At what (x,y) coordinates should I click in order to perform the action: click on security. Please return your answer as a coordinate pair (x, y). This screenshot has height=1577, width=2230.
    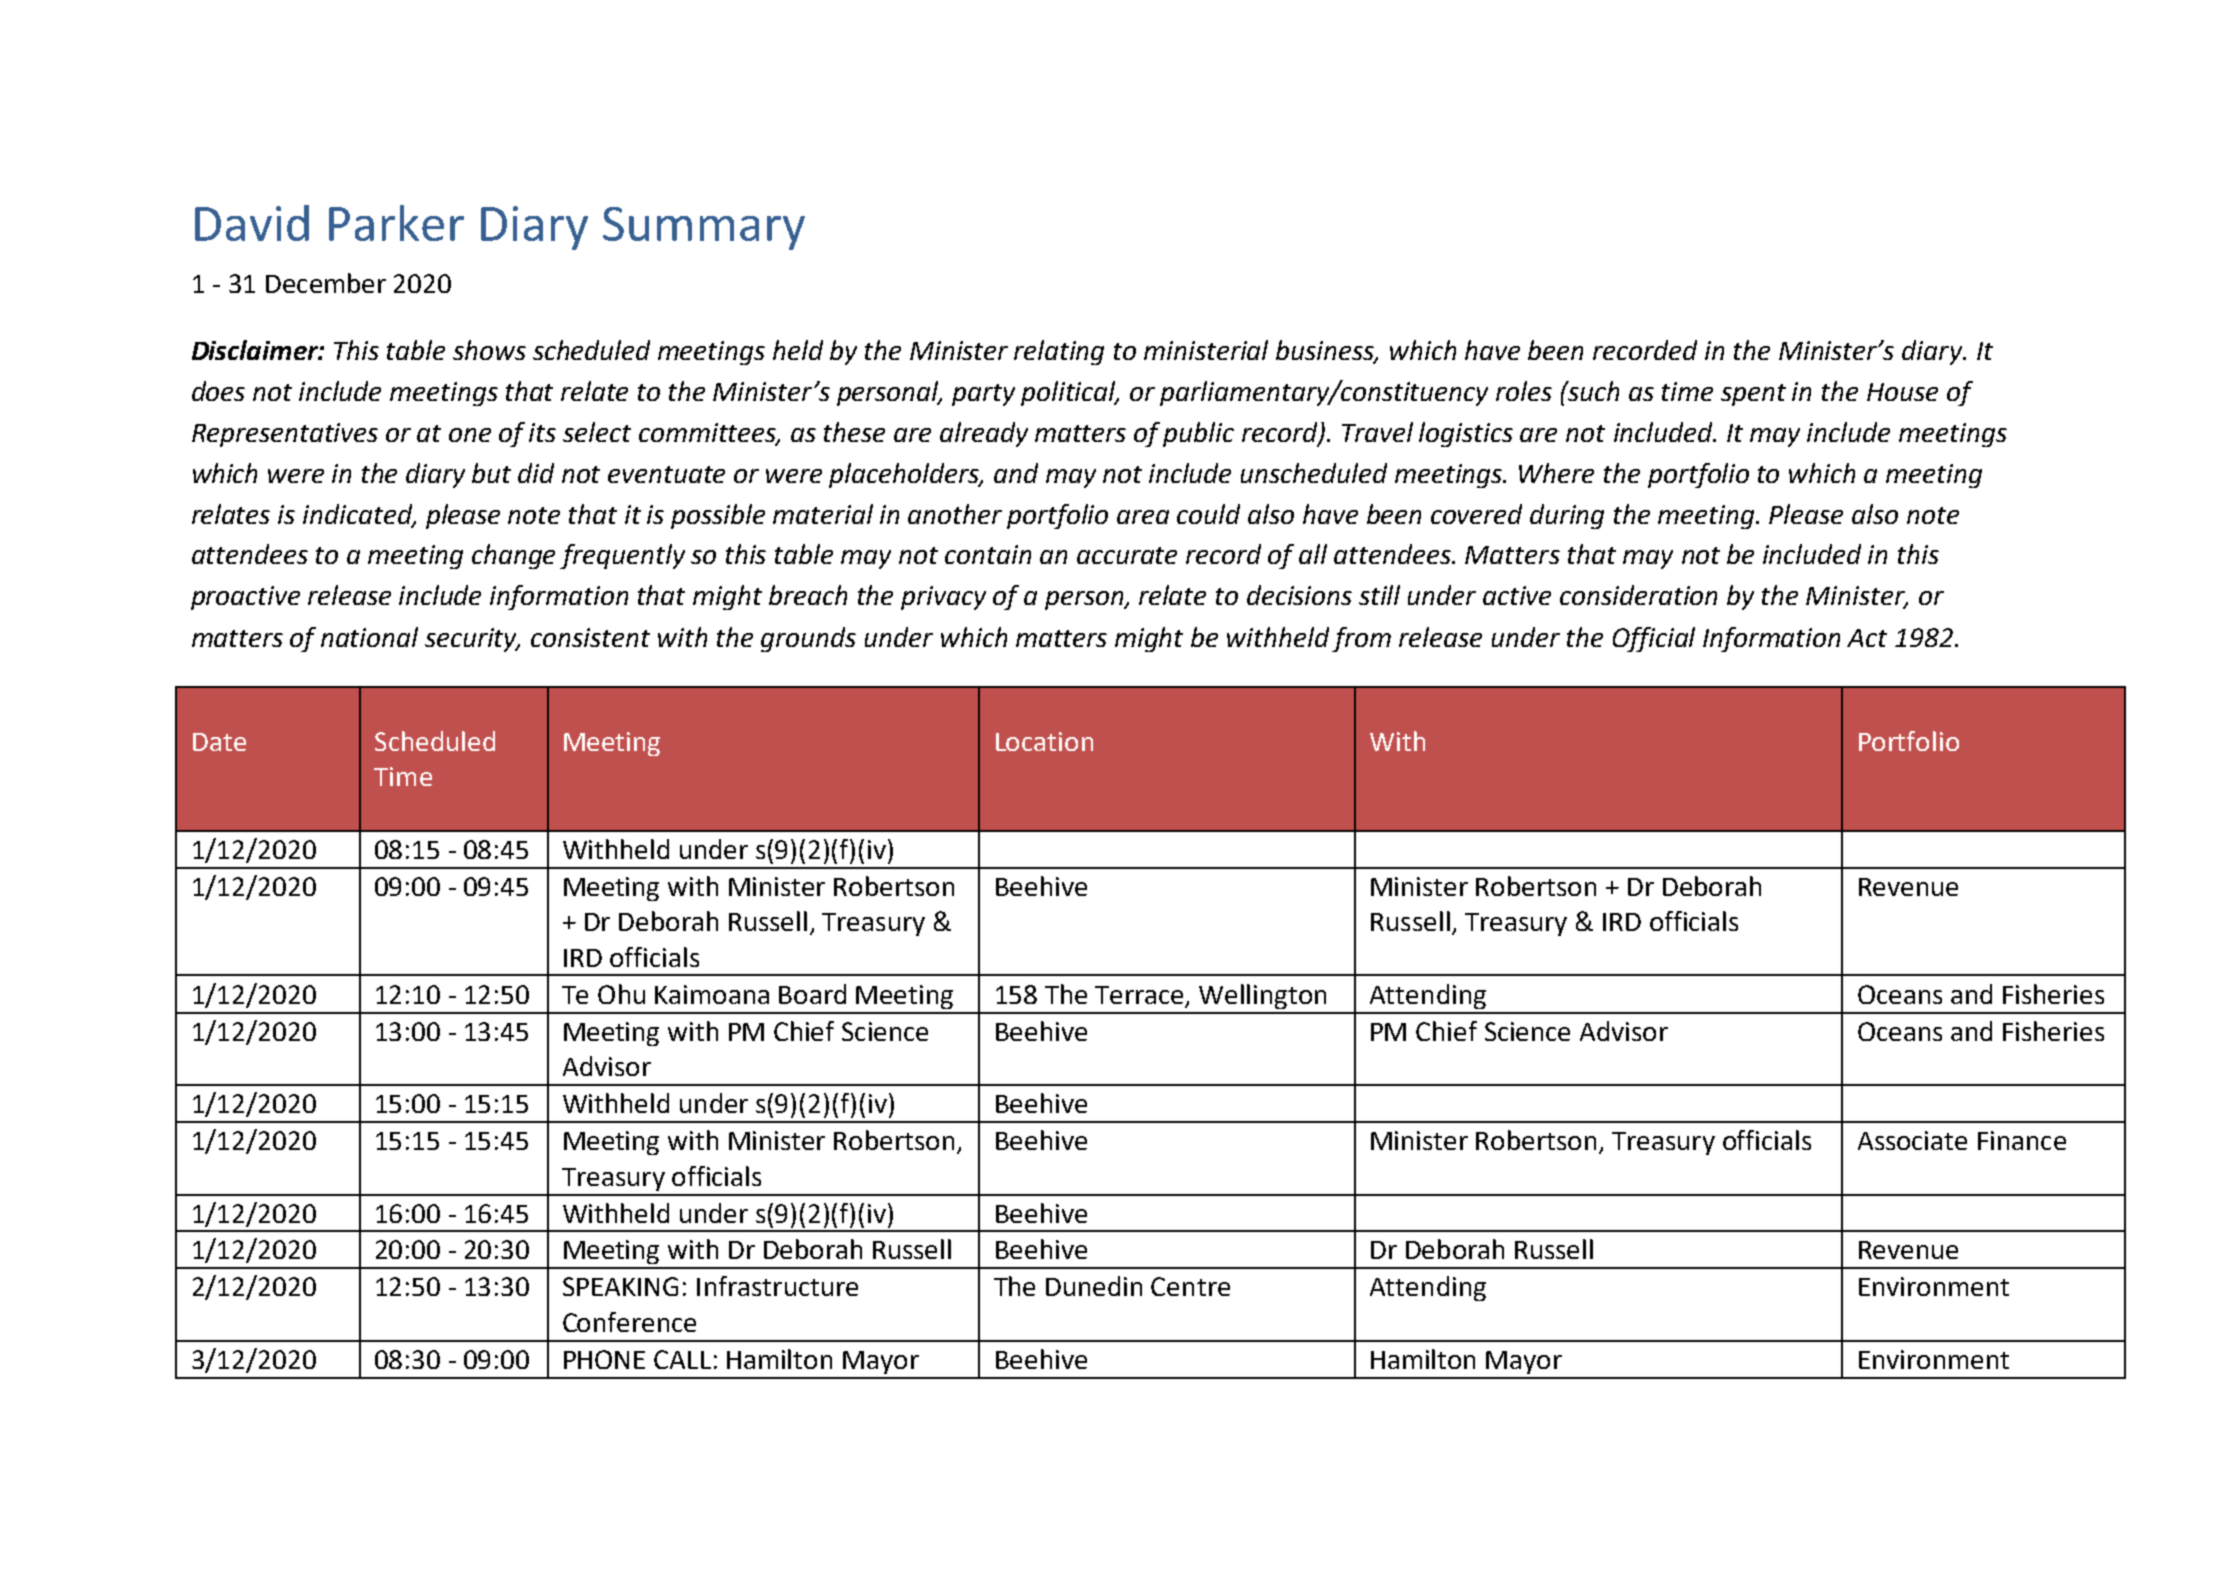
    Looking at the image, I should click on (472, 640).
